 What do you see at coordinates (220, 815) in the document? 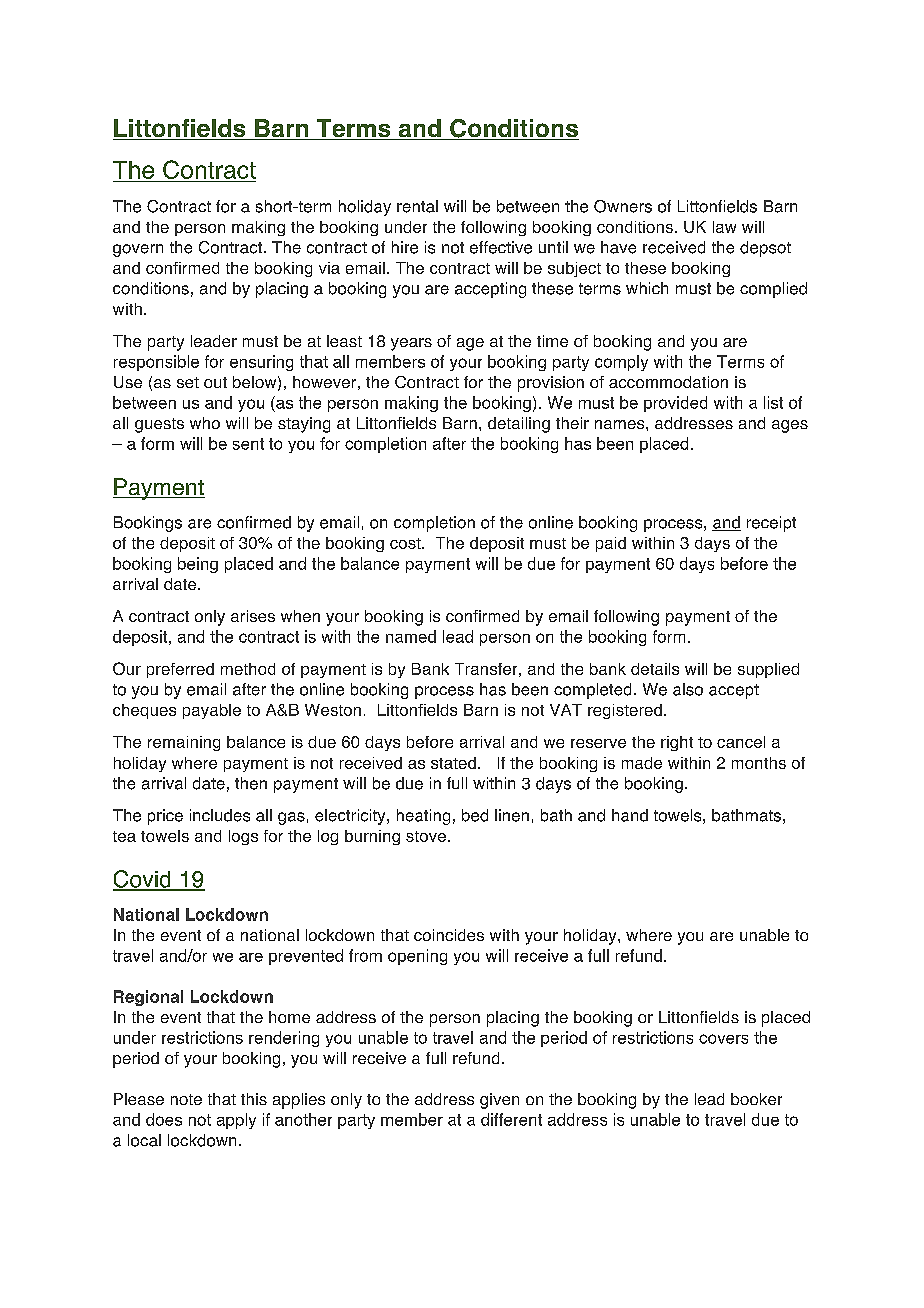
I see `includes` at bounding box center [220, 815].
